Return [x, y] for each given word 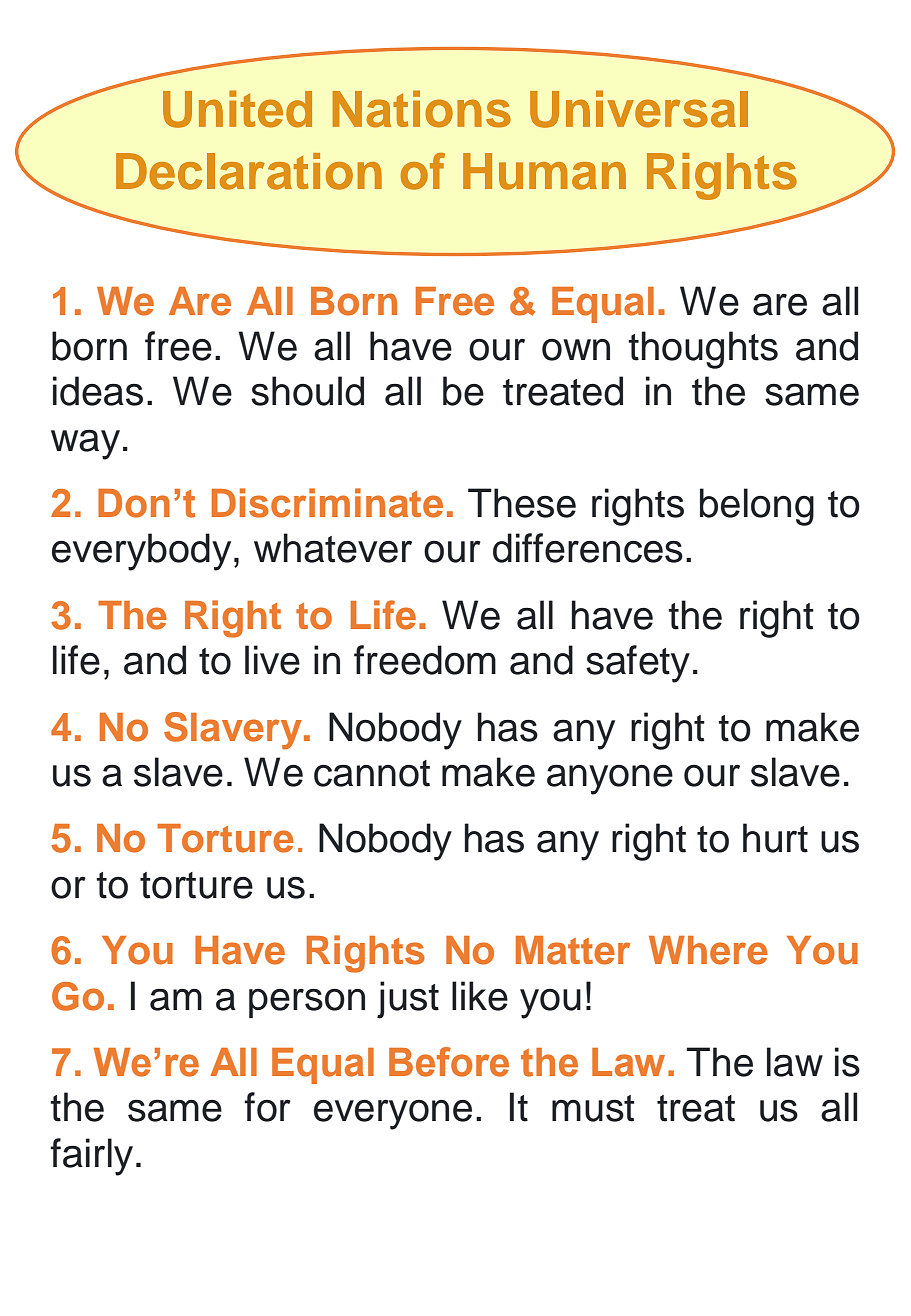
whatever [333, 548]
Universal [639, 109]
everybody [141, 552]
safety [638, 664]
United [237, 109]
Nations [422, 109]
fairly [91, 1157]
